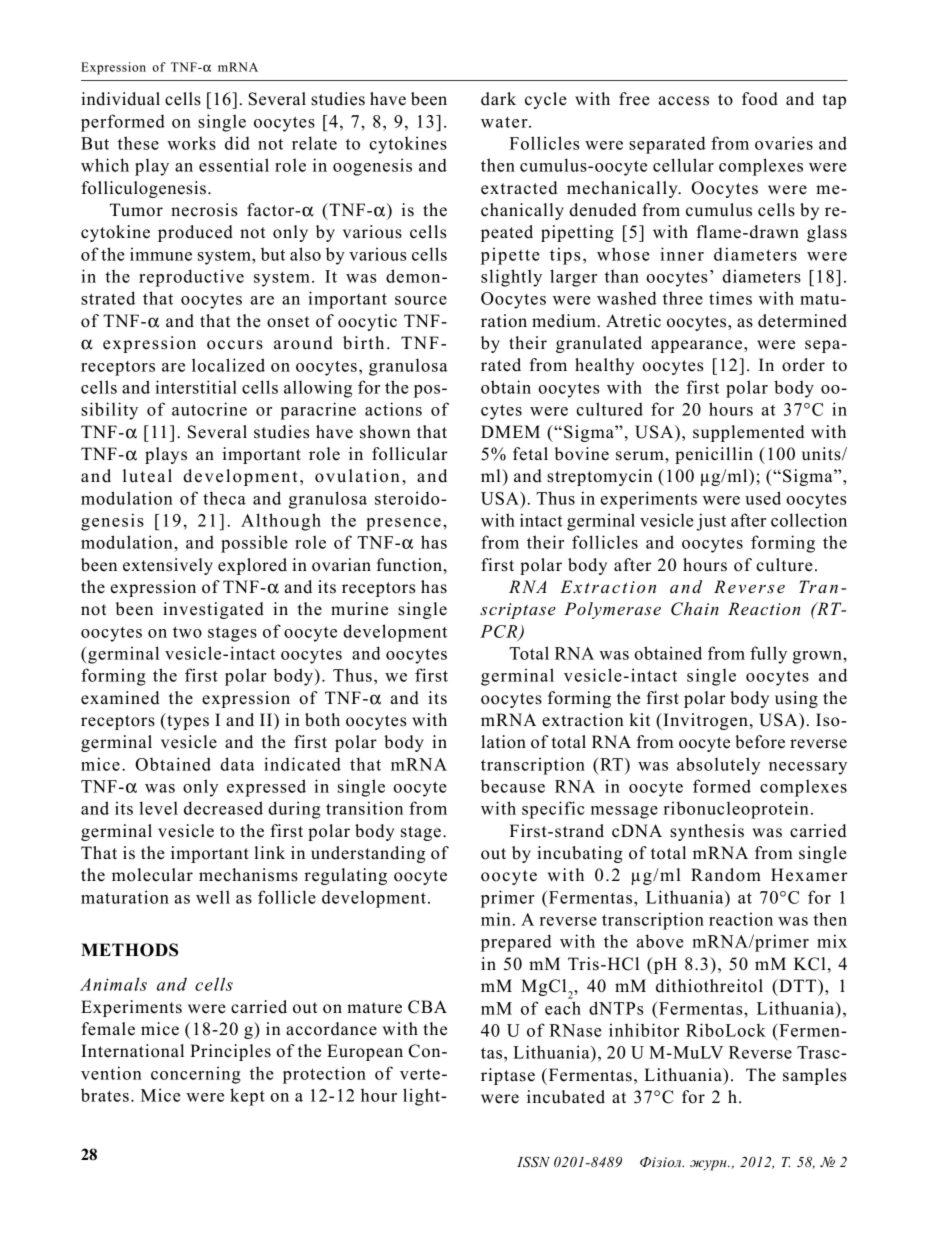 The height and width of the page is (1238, 952). Describe the element at coordinates (803, 365) in the page. I see `order` at that location.
